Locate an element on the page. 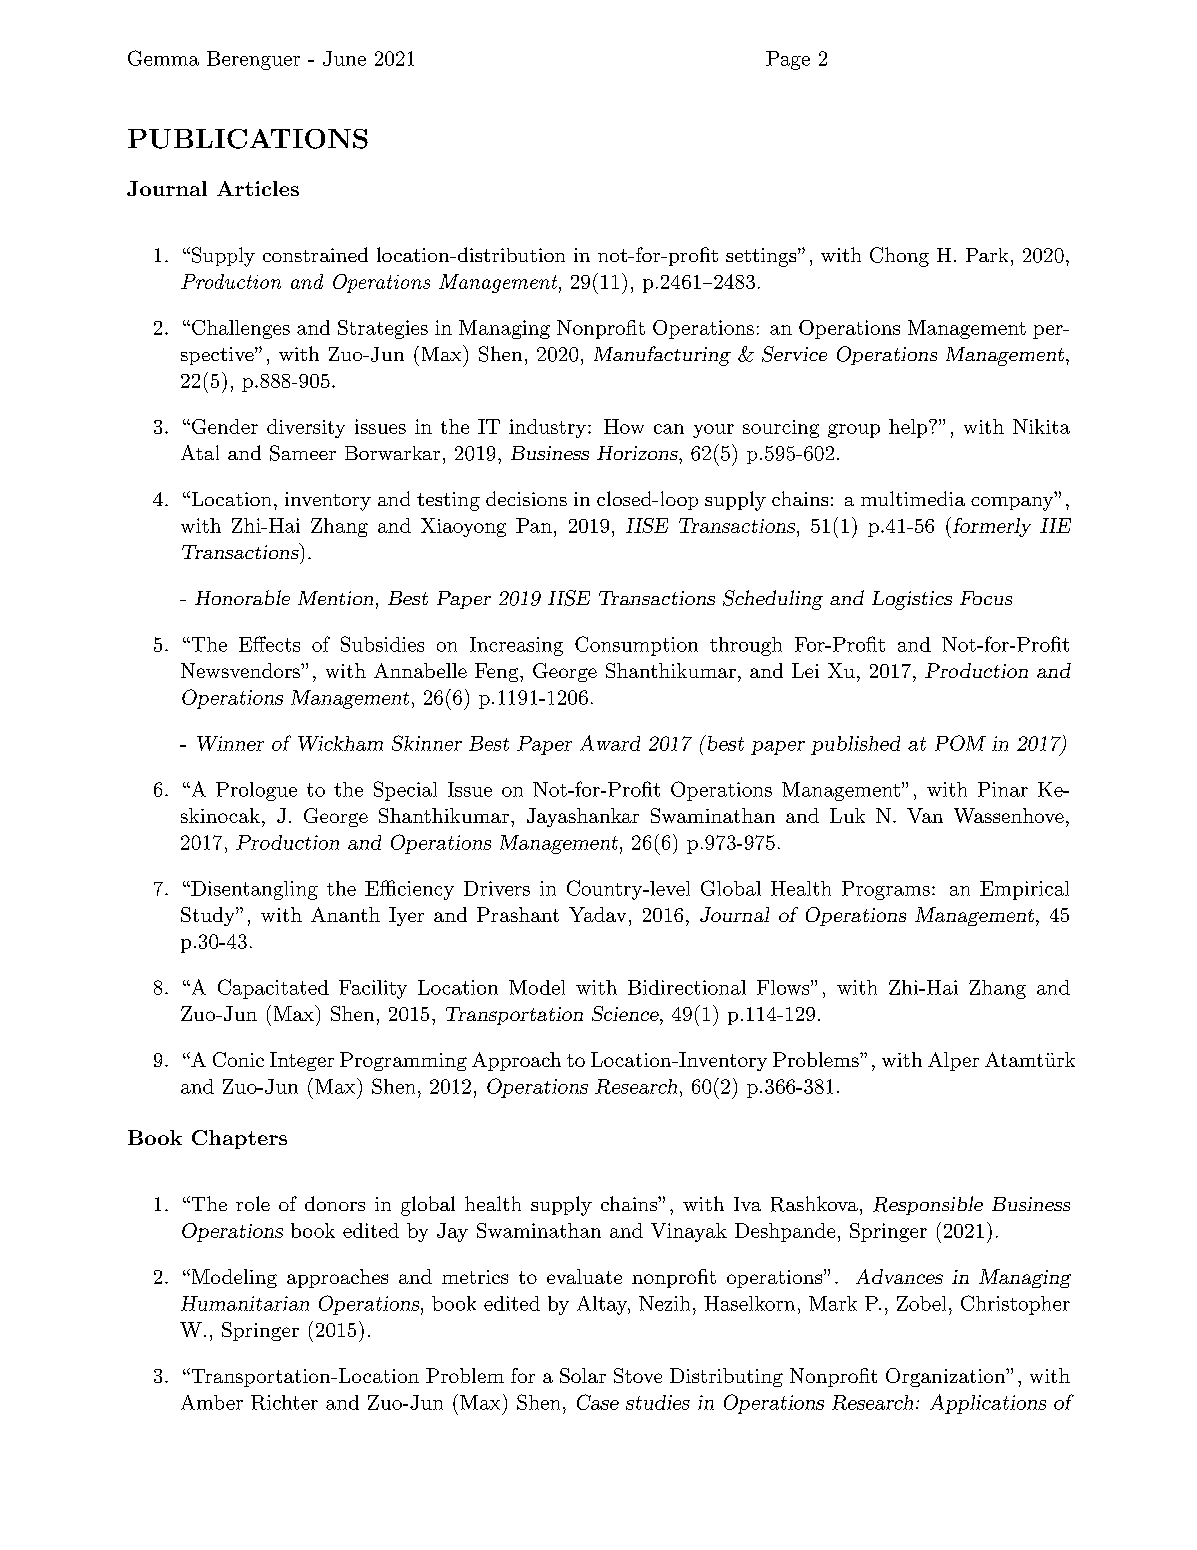 The height and width of the document is (1550, 1197). diversity is located at coordinates (306, 428).
